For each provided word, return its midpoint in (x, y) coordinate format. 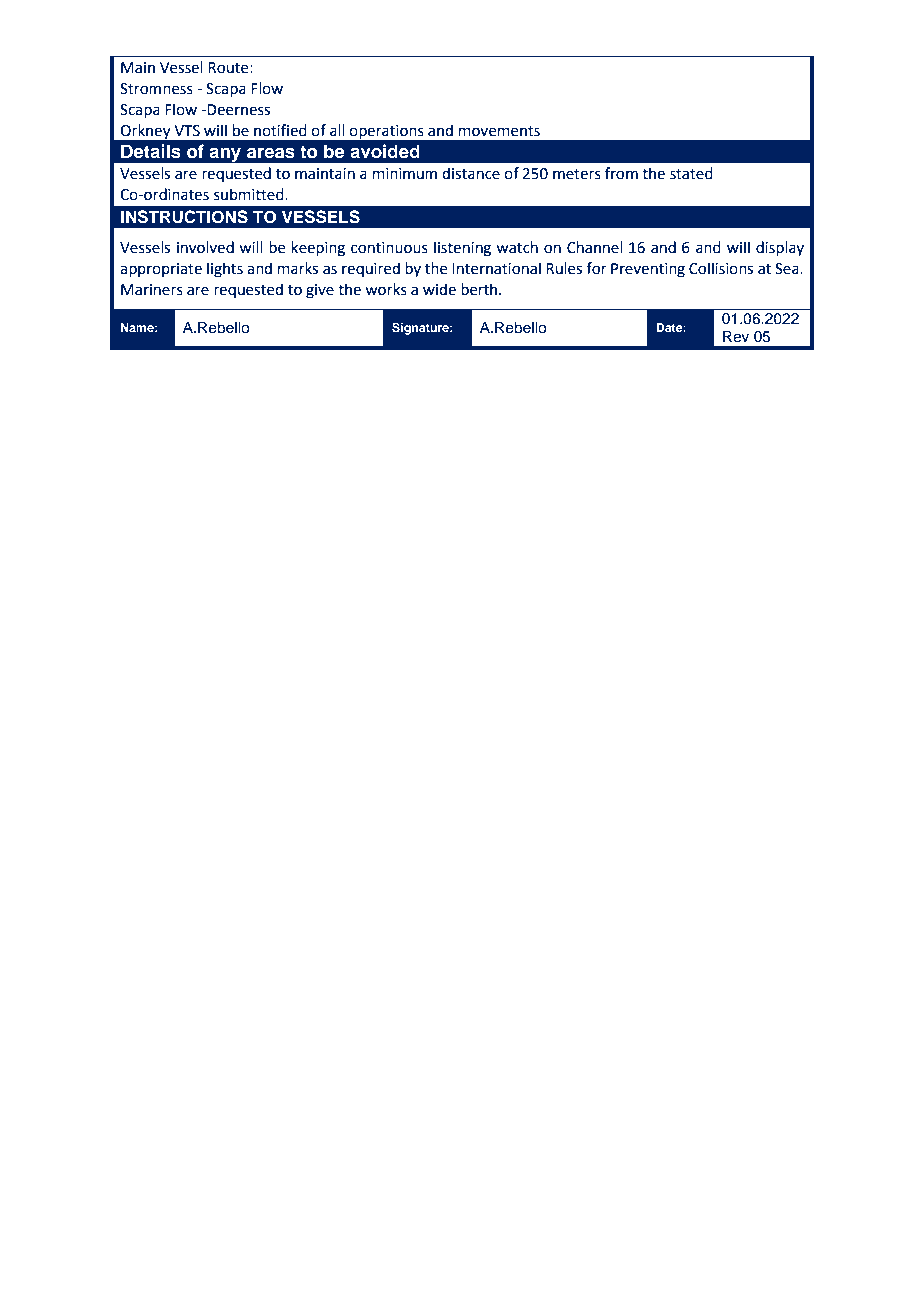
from (621, 173)
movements (499, 131)
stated (691, 173)
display (780, 248)
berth (480, 289)
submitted (250, 194)
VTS (187, 131)
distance (471, 173)
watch (517, 247)
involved (205, 247)
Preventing (648, 270)
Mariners (152, 290)
